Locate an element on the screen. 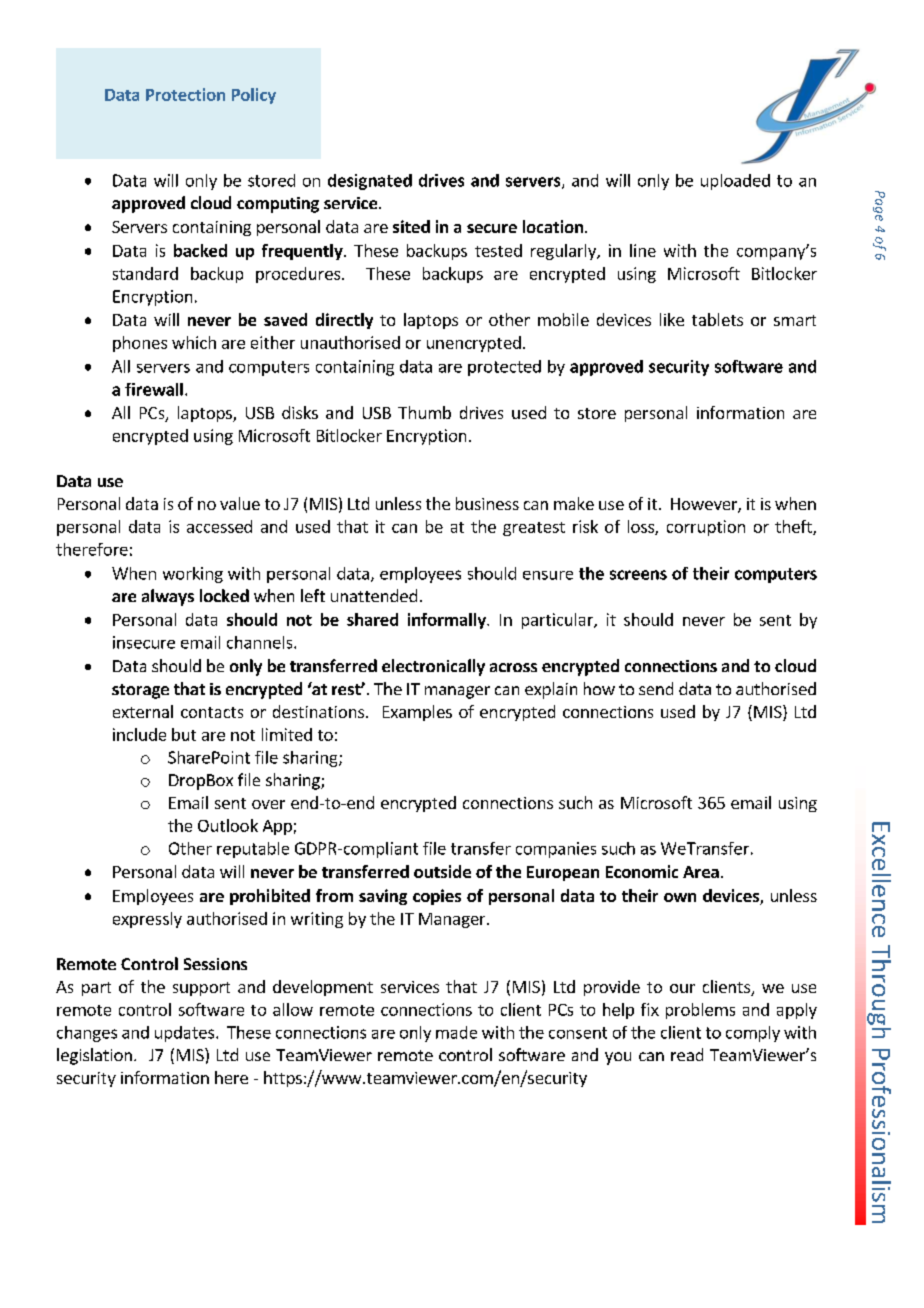 The width and height of the screenshot is (924, 1308). designated is located at coordinates (370, 182).
